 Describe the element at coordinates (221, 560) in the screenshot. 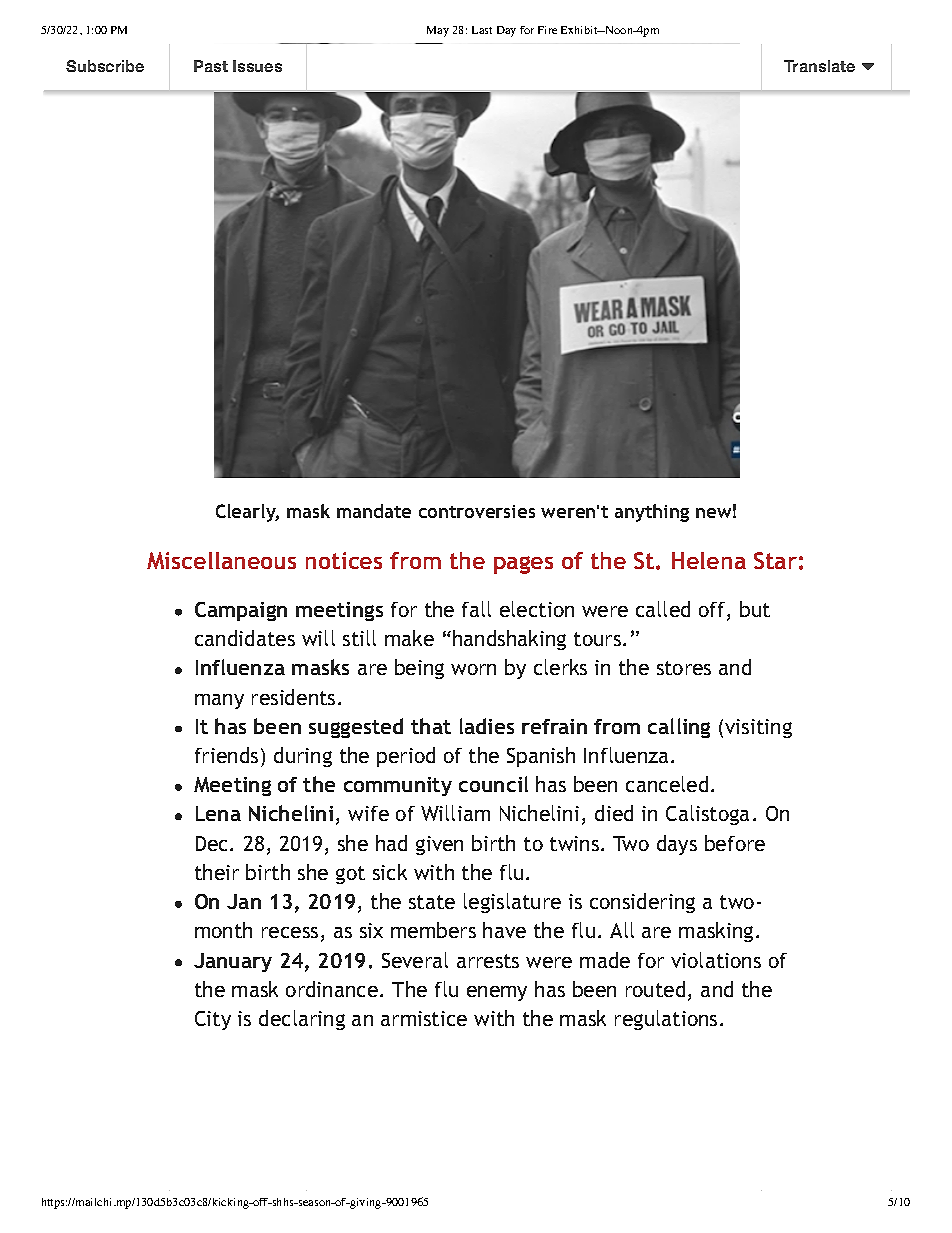

I see `Miscellaneous` at that location.
